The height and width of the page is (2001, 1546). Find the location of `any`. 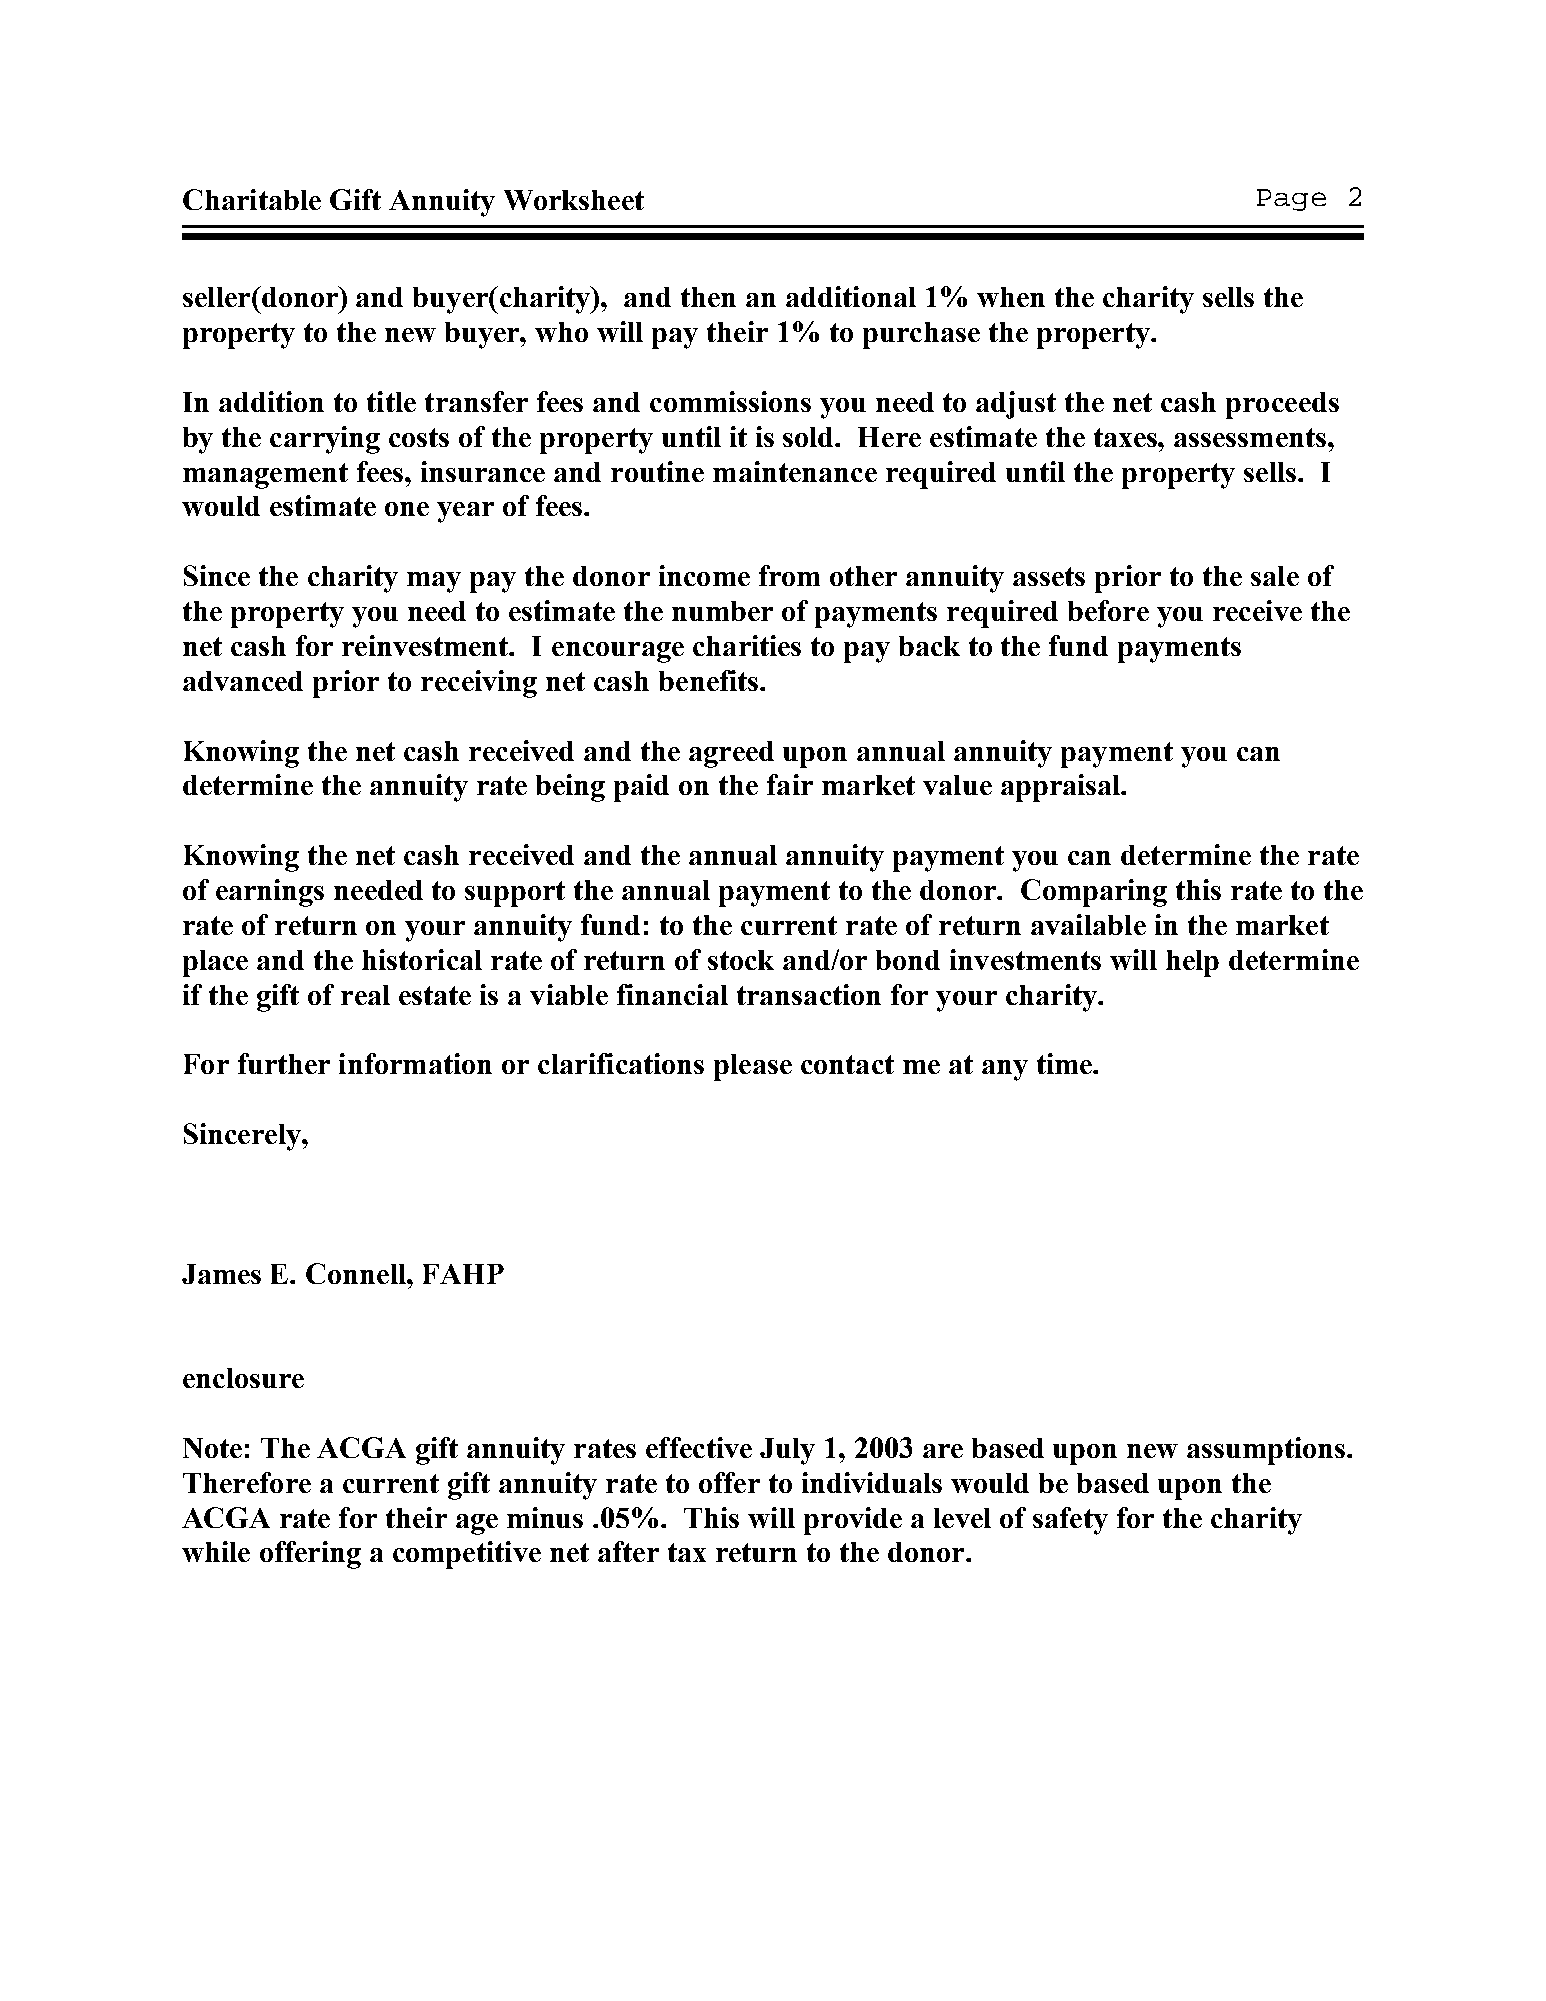

any is located at coordinates (1005, 1070).
